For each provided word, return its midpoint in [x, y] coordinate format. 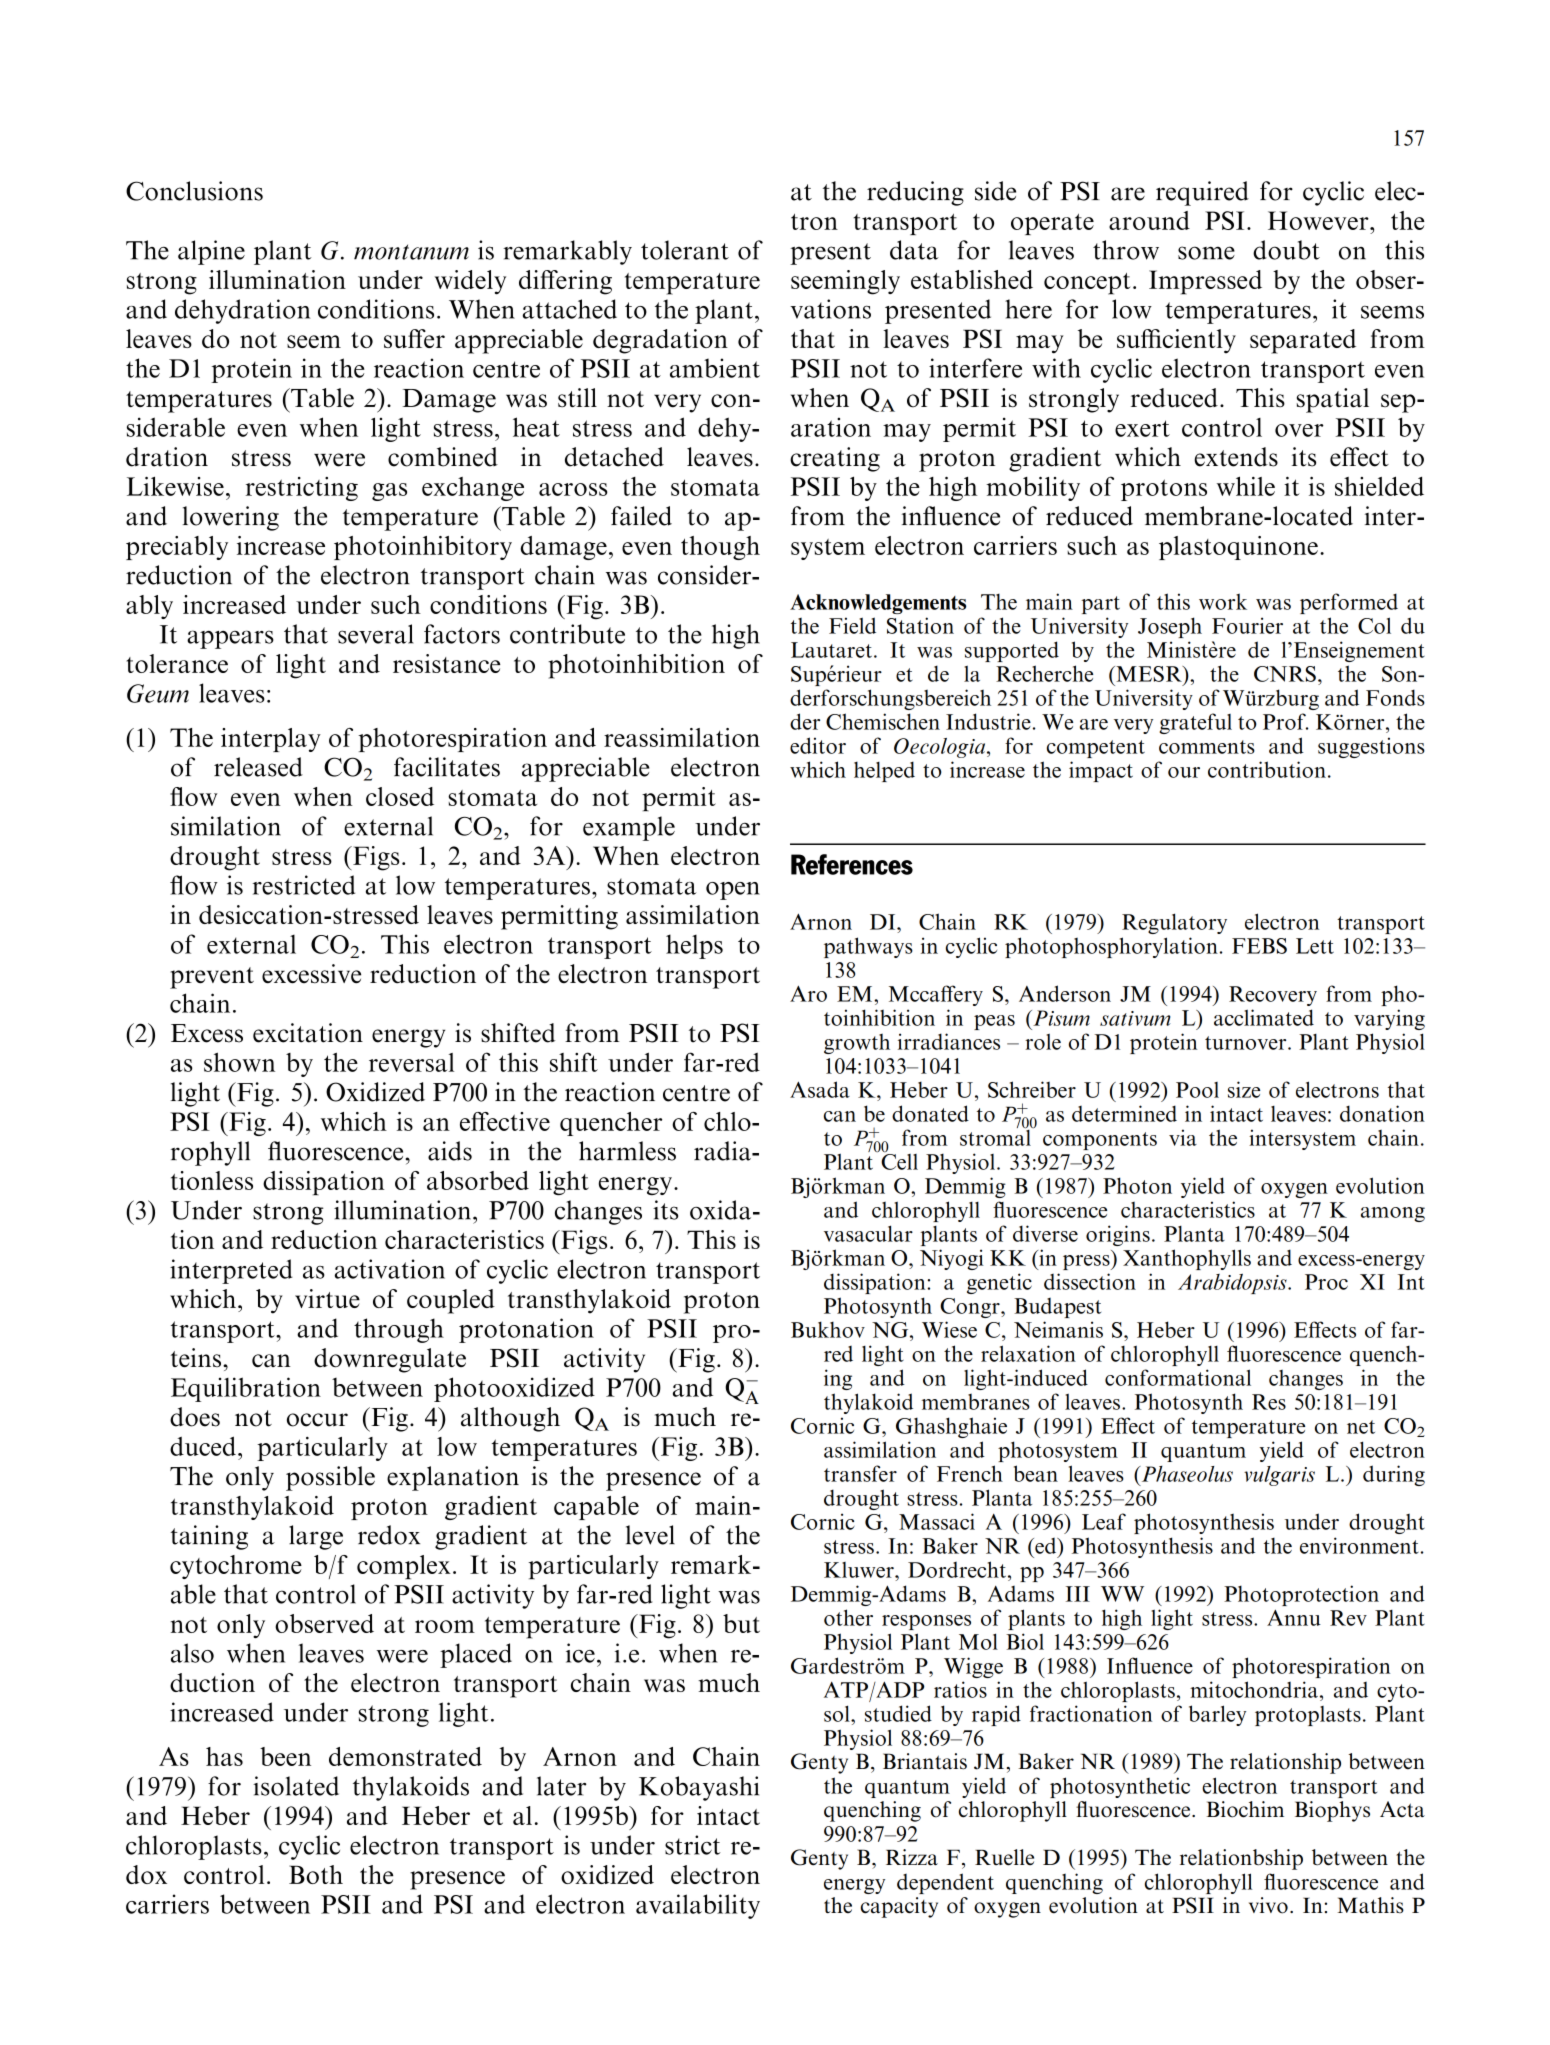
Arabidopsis [1233, 1284]
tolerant [685, 250]
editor [818, 745]
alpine [211, 252]
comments [1207, 747]
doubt [1286, 250]
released [258, 767]
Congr [971, 1308]
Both [316, 1874]
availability [698, 1906]
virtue [327, 1298]
